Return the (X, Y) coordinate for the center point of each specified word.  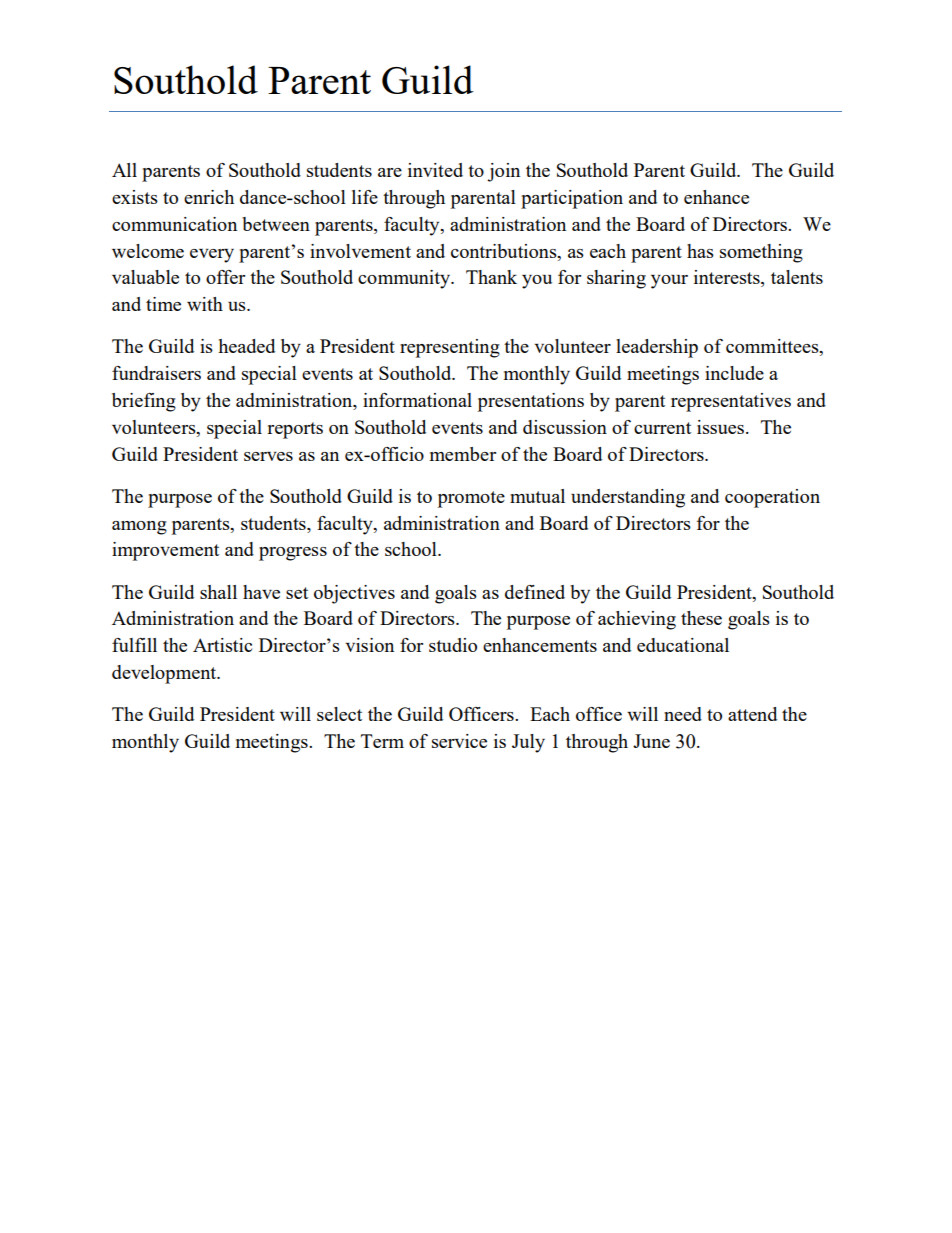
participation (572, 199)
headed (246, 346)
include (734, 373)
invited (435, 170)
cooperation (772, 498)
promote (471, 499)
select (339, 714)
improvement (165, 551)
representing (450, 348)
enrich (209, 197)
